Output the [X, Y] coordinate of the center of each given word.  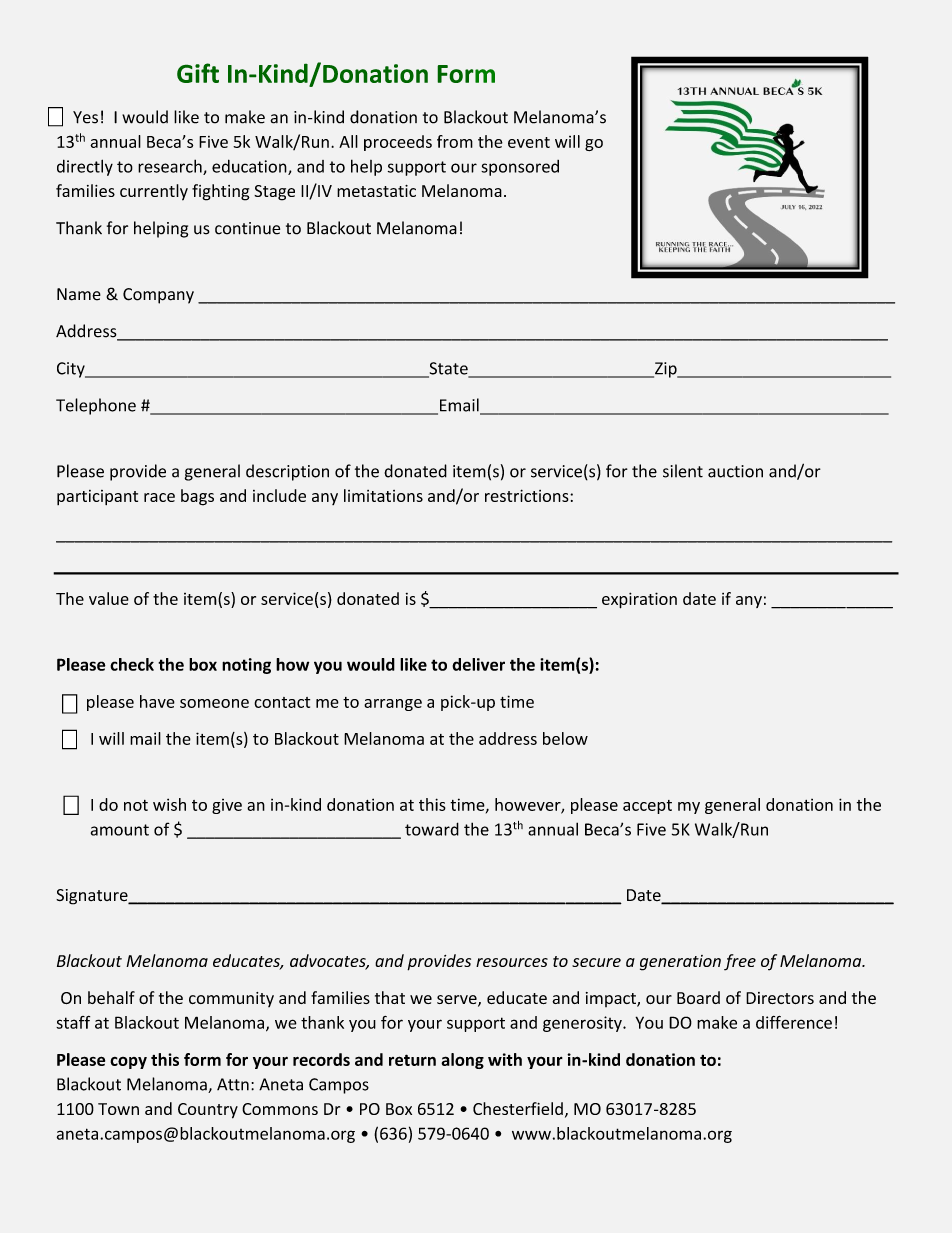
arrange [393, 705]
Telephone [96, 406]
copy [128, 1063]
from [455, 141]
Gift [198, 73]
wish [169, 804]
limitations [383, 495]
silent [683, 471]
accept [647, 807]
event [529, 142]
